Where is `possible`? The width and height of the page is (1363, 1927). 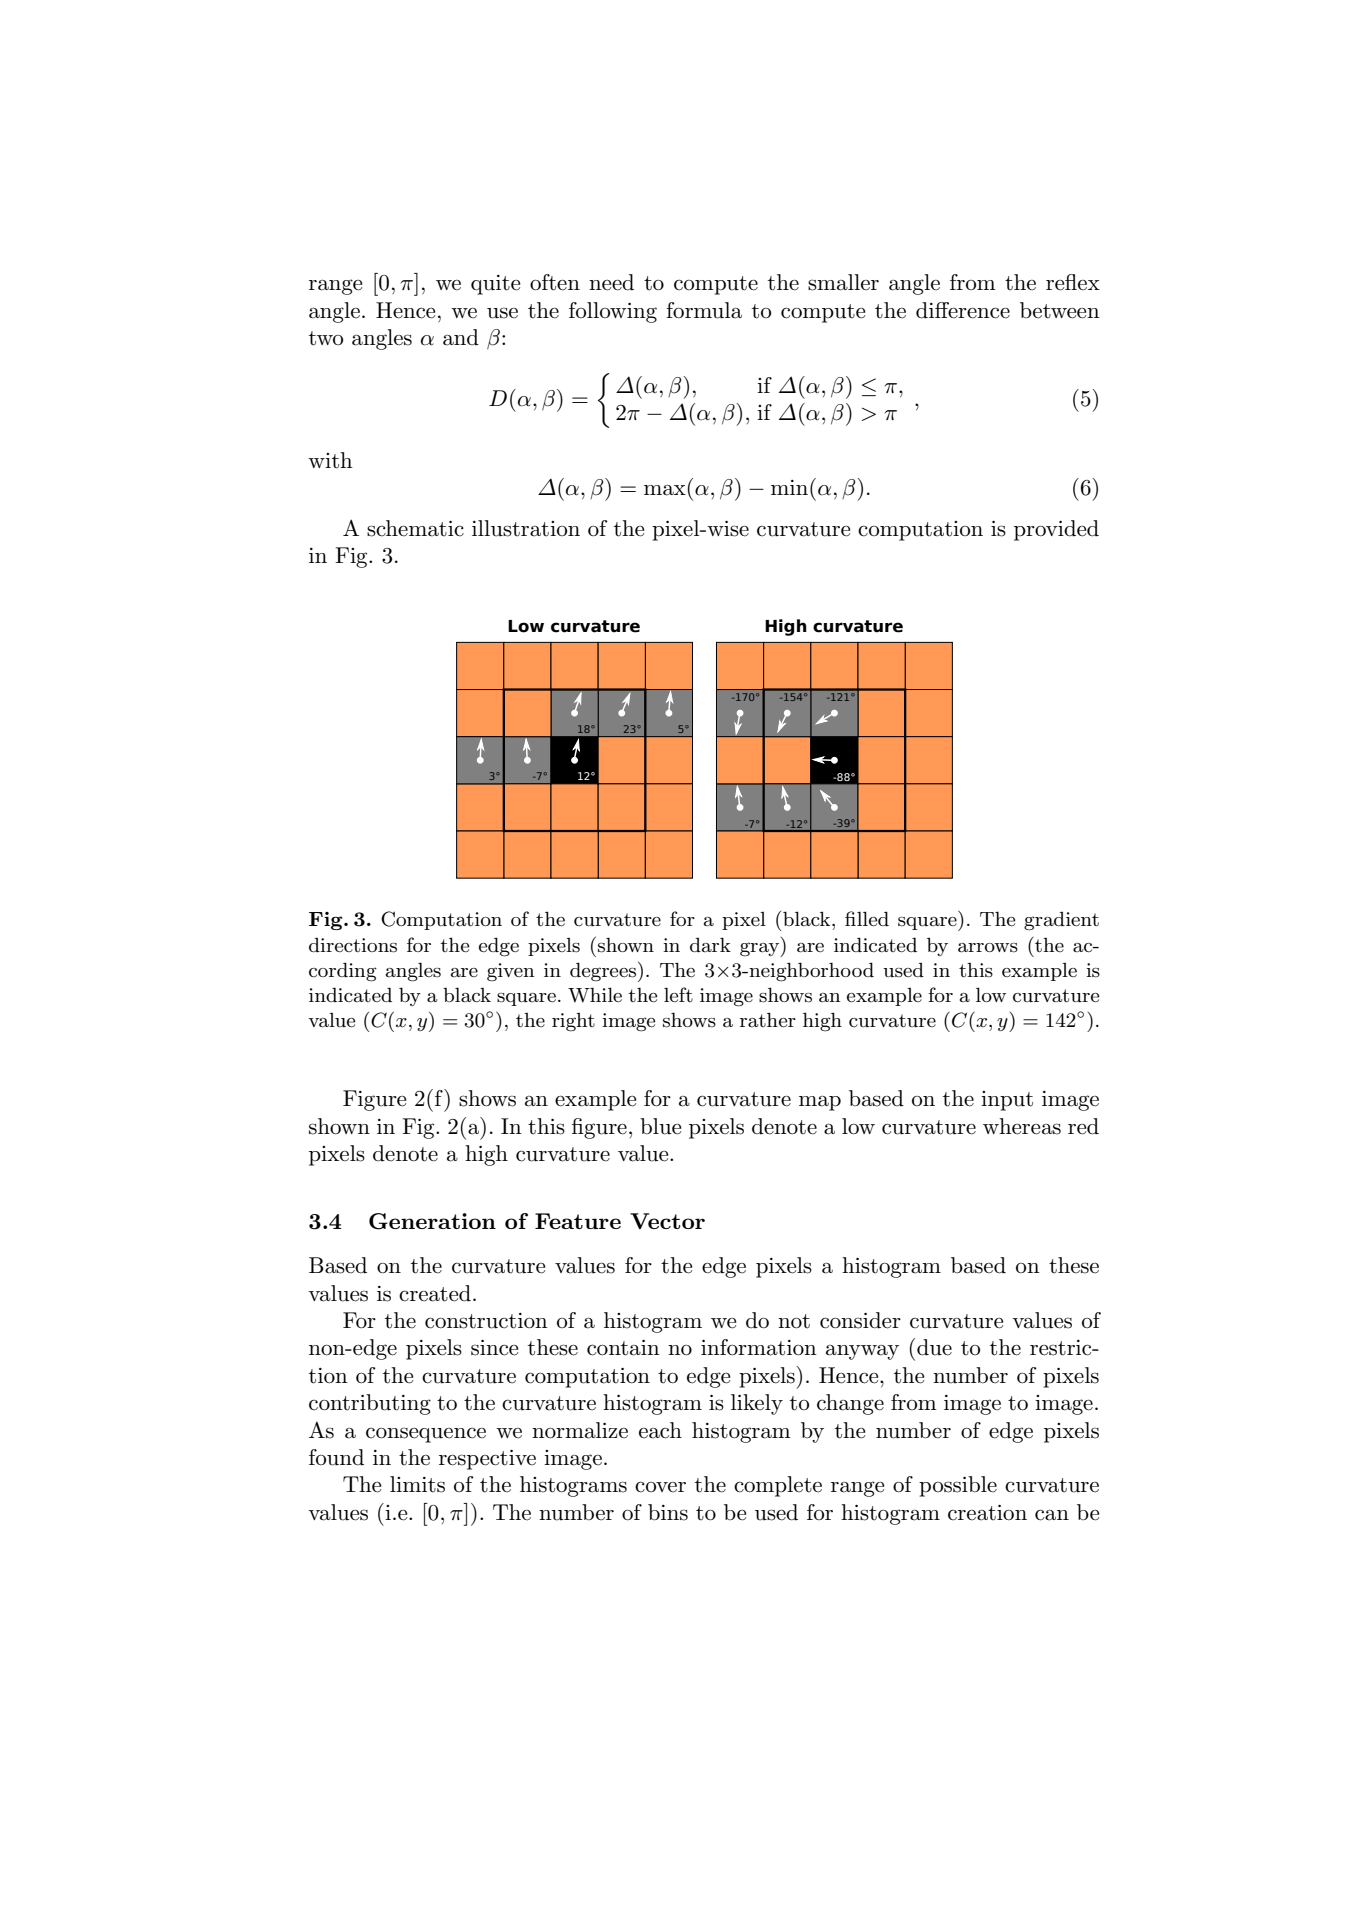 possible is located at coordinates (958, 1486).
